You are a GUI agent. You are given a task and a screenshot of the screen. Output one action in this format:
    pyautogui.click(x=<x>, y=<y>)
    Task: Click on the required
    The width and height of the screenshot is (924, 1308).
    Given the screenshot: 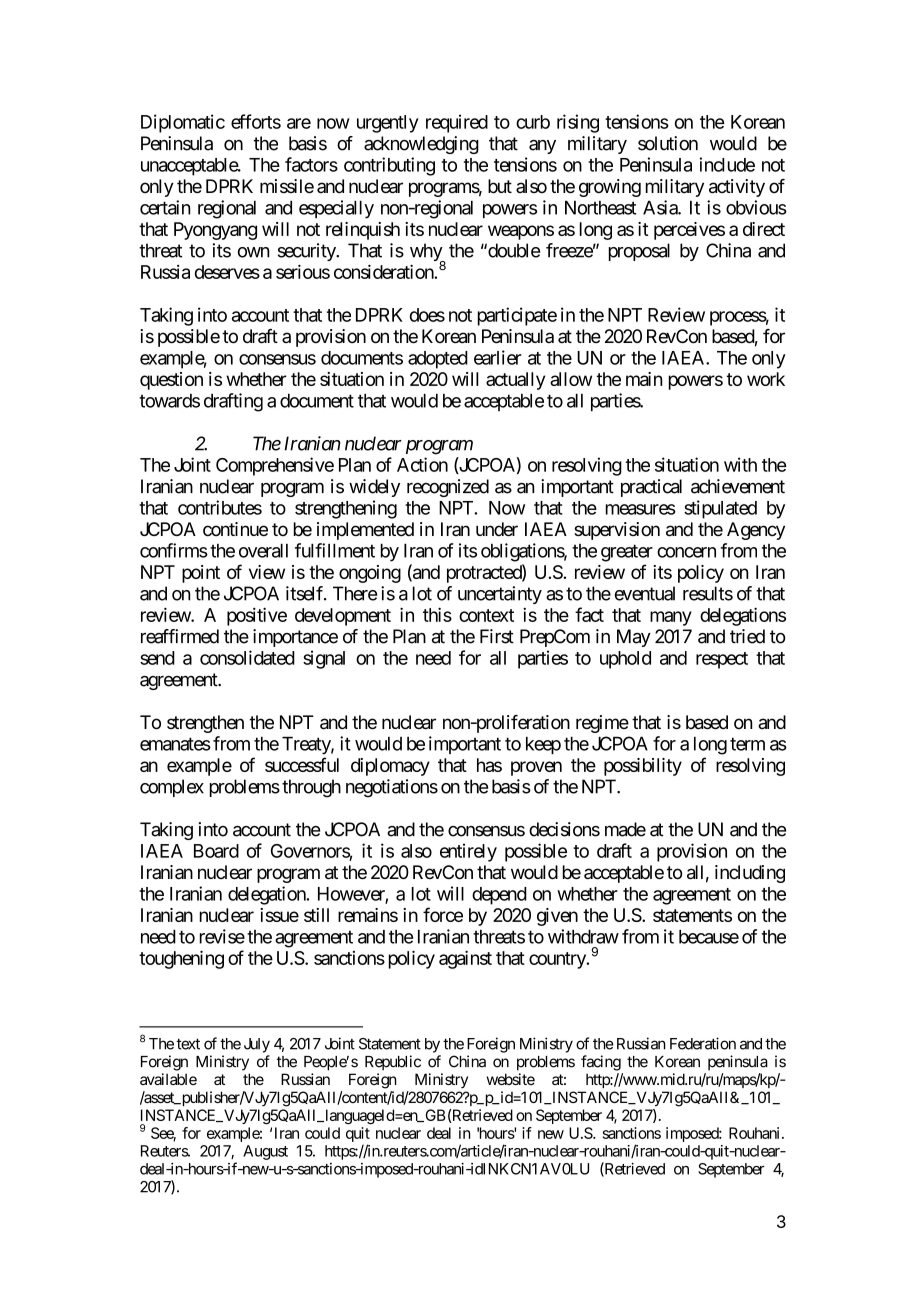 What is the action you would take?
    pyautogui.click(x=457, y=123)
